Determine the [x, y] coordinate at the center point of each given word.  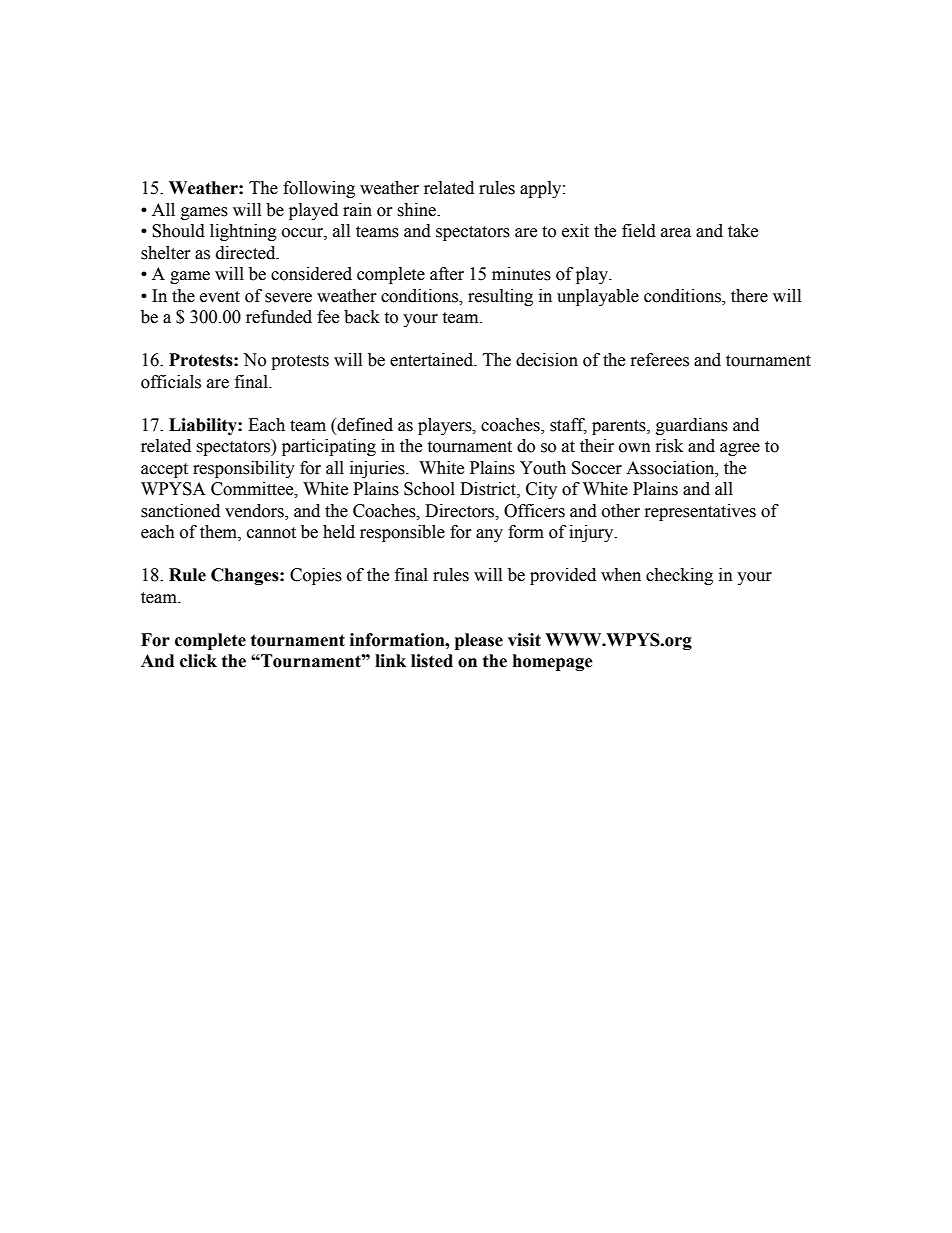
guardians [692, 426]
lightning [243, 232]
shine [417, 210]
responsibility [244, 469]
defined [364, 426]
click [198, 661]
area [676, 233]
